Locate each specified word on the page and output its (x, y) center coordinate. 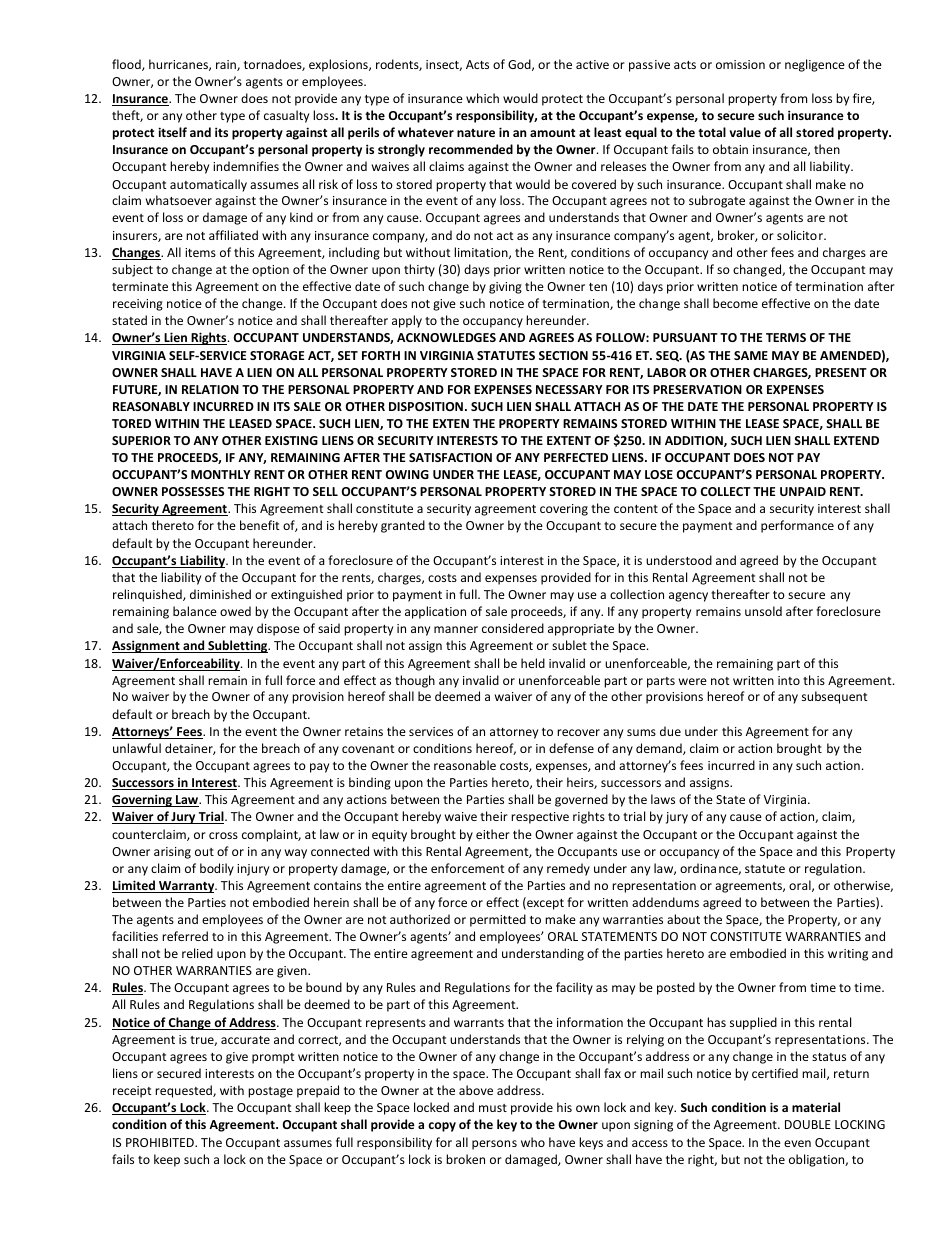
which (482, 98)
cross (223, 835)
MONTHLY (221, 474)
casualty (286, 116)
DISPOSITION (426, 406)
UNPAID (803, 491)
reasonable (465, 765)
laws (663, 799)
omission (740, 64)
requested (184, 1091)
